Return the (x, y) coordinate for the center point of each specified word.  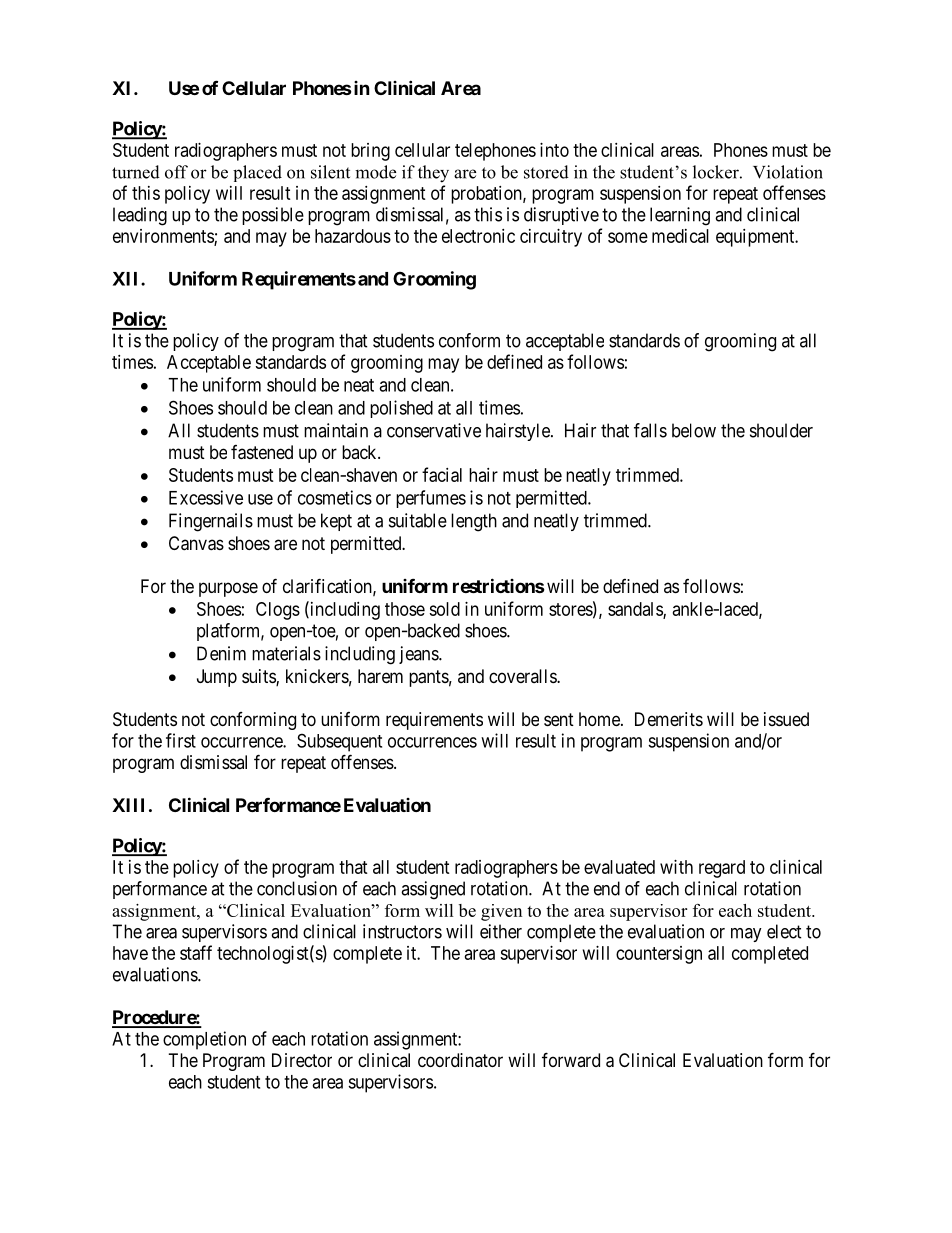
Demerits (669, 719)
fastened (262, 452)
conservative (434, 430)
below (694, 430)
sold (444, 609)
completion (204, 1040)
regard (722, 869)
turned (136, 172)
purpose (228, 589)
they (433, 174)
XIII (128, 805)
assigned (433, 890)
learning (680, 216)
